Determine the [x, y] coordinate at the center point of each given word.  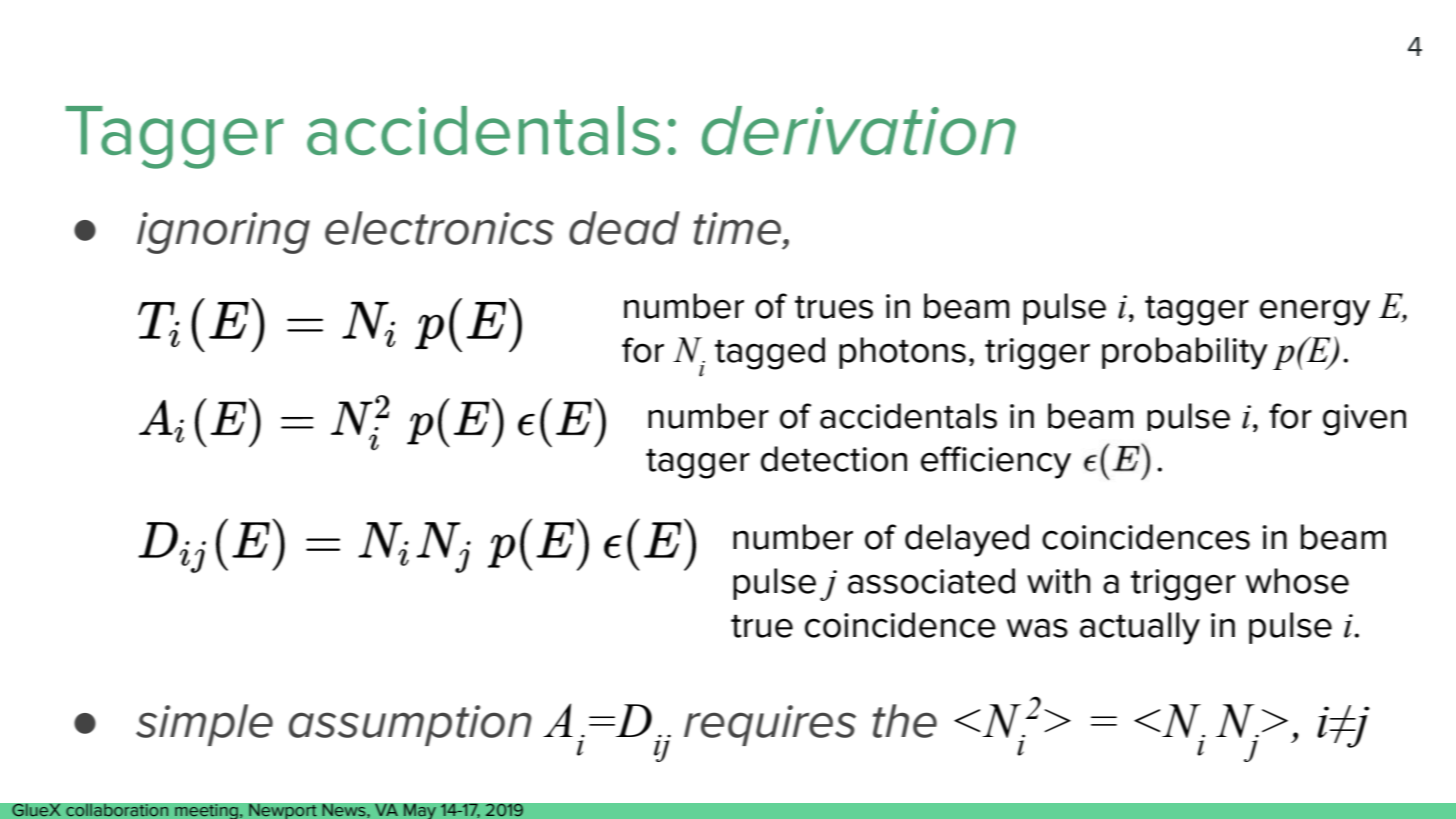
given [1364, 420]
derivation [859, 130]
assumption [410, 725]
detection [834, 459]
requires [770, 725]
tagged [770, 353]
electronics [439, 228]
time [739, 228]
